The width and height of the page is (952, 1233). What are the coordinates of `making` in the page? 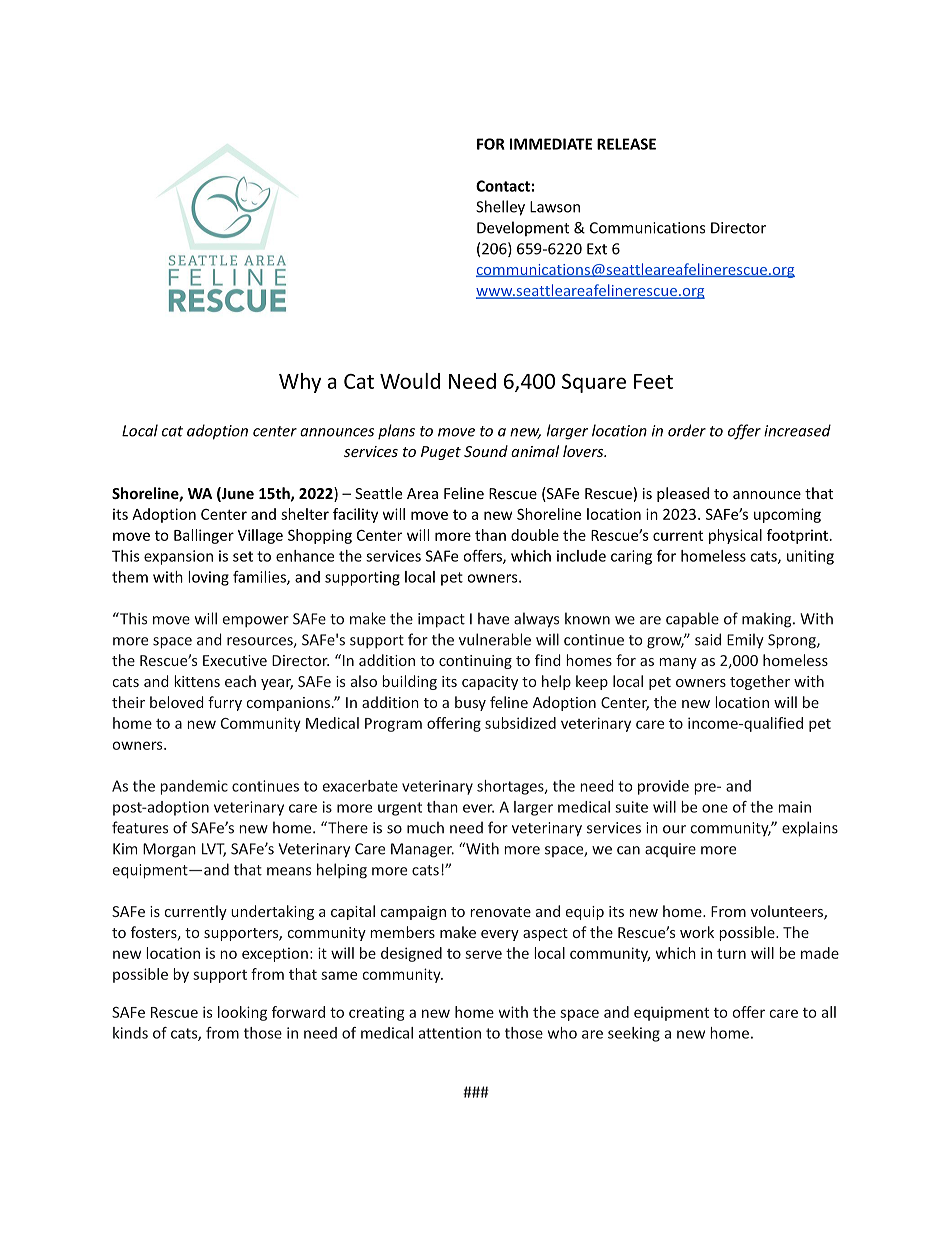 It's located at (768, 620).
